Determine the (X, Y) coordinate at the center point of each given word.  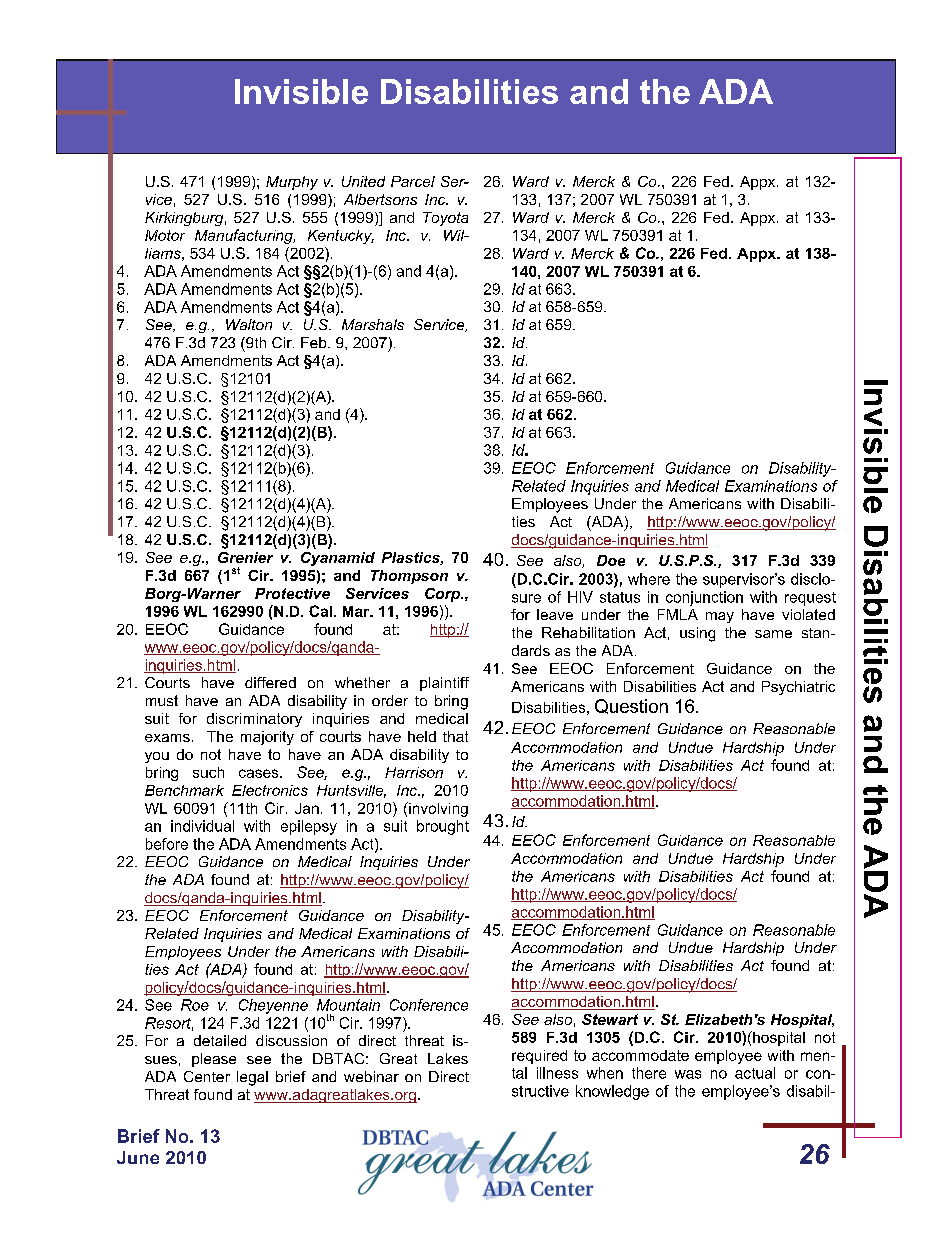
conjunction (704, 598)
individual (202, 826)
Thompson (409, 577)
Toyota (445, 219)
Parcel (413, 181)
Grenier (245, 557)
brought (443, 827)
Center (207, 1076)
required (539, 1057)
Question (631, 706)
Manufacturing (245, 236)
